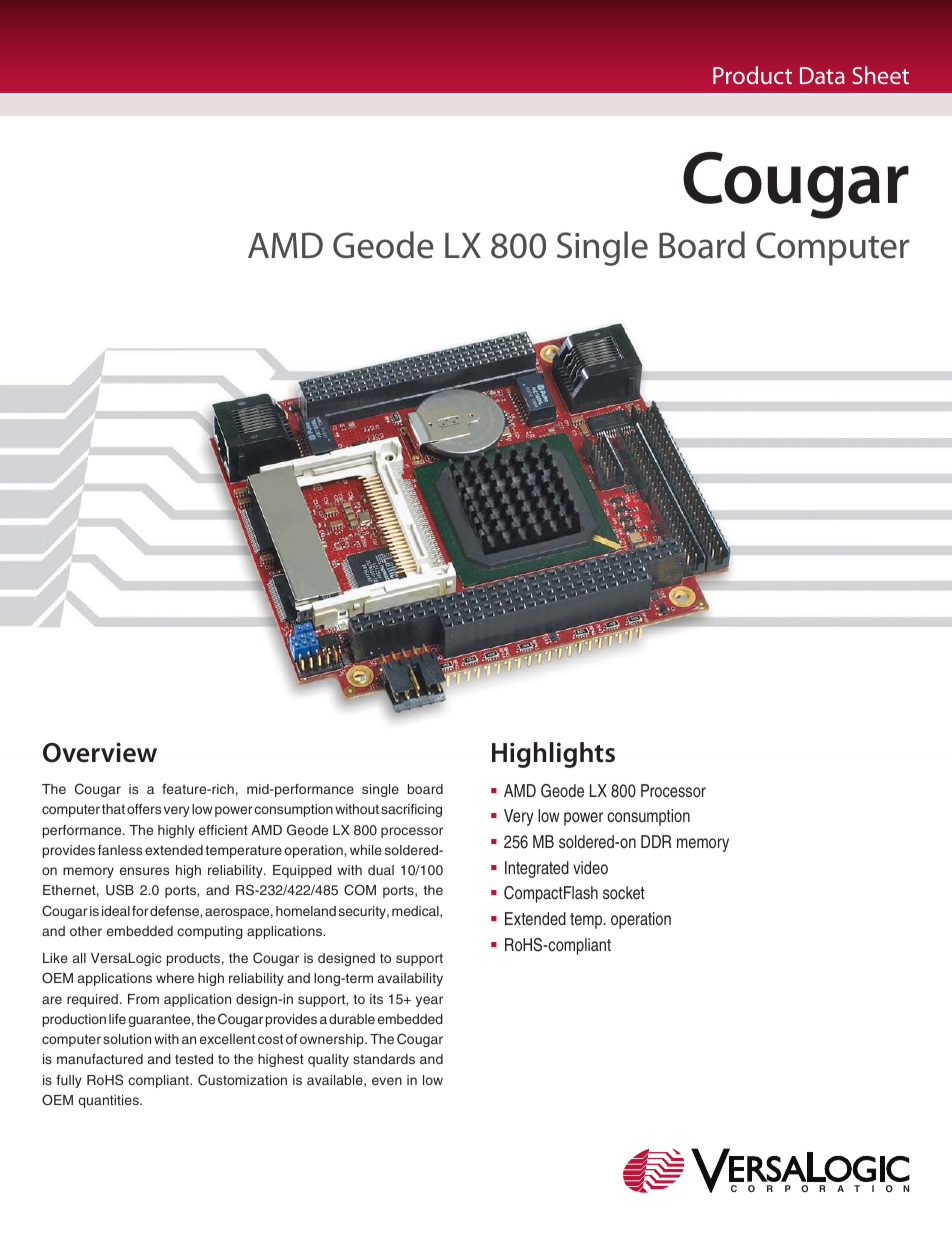  Describe the element at coordinates (411, 810) in the document. I see `sacrificing` at that location.
